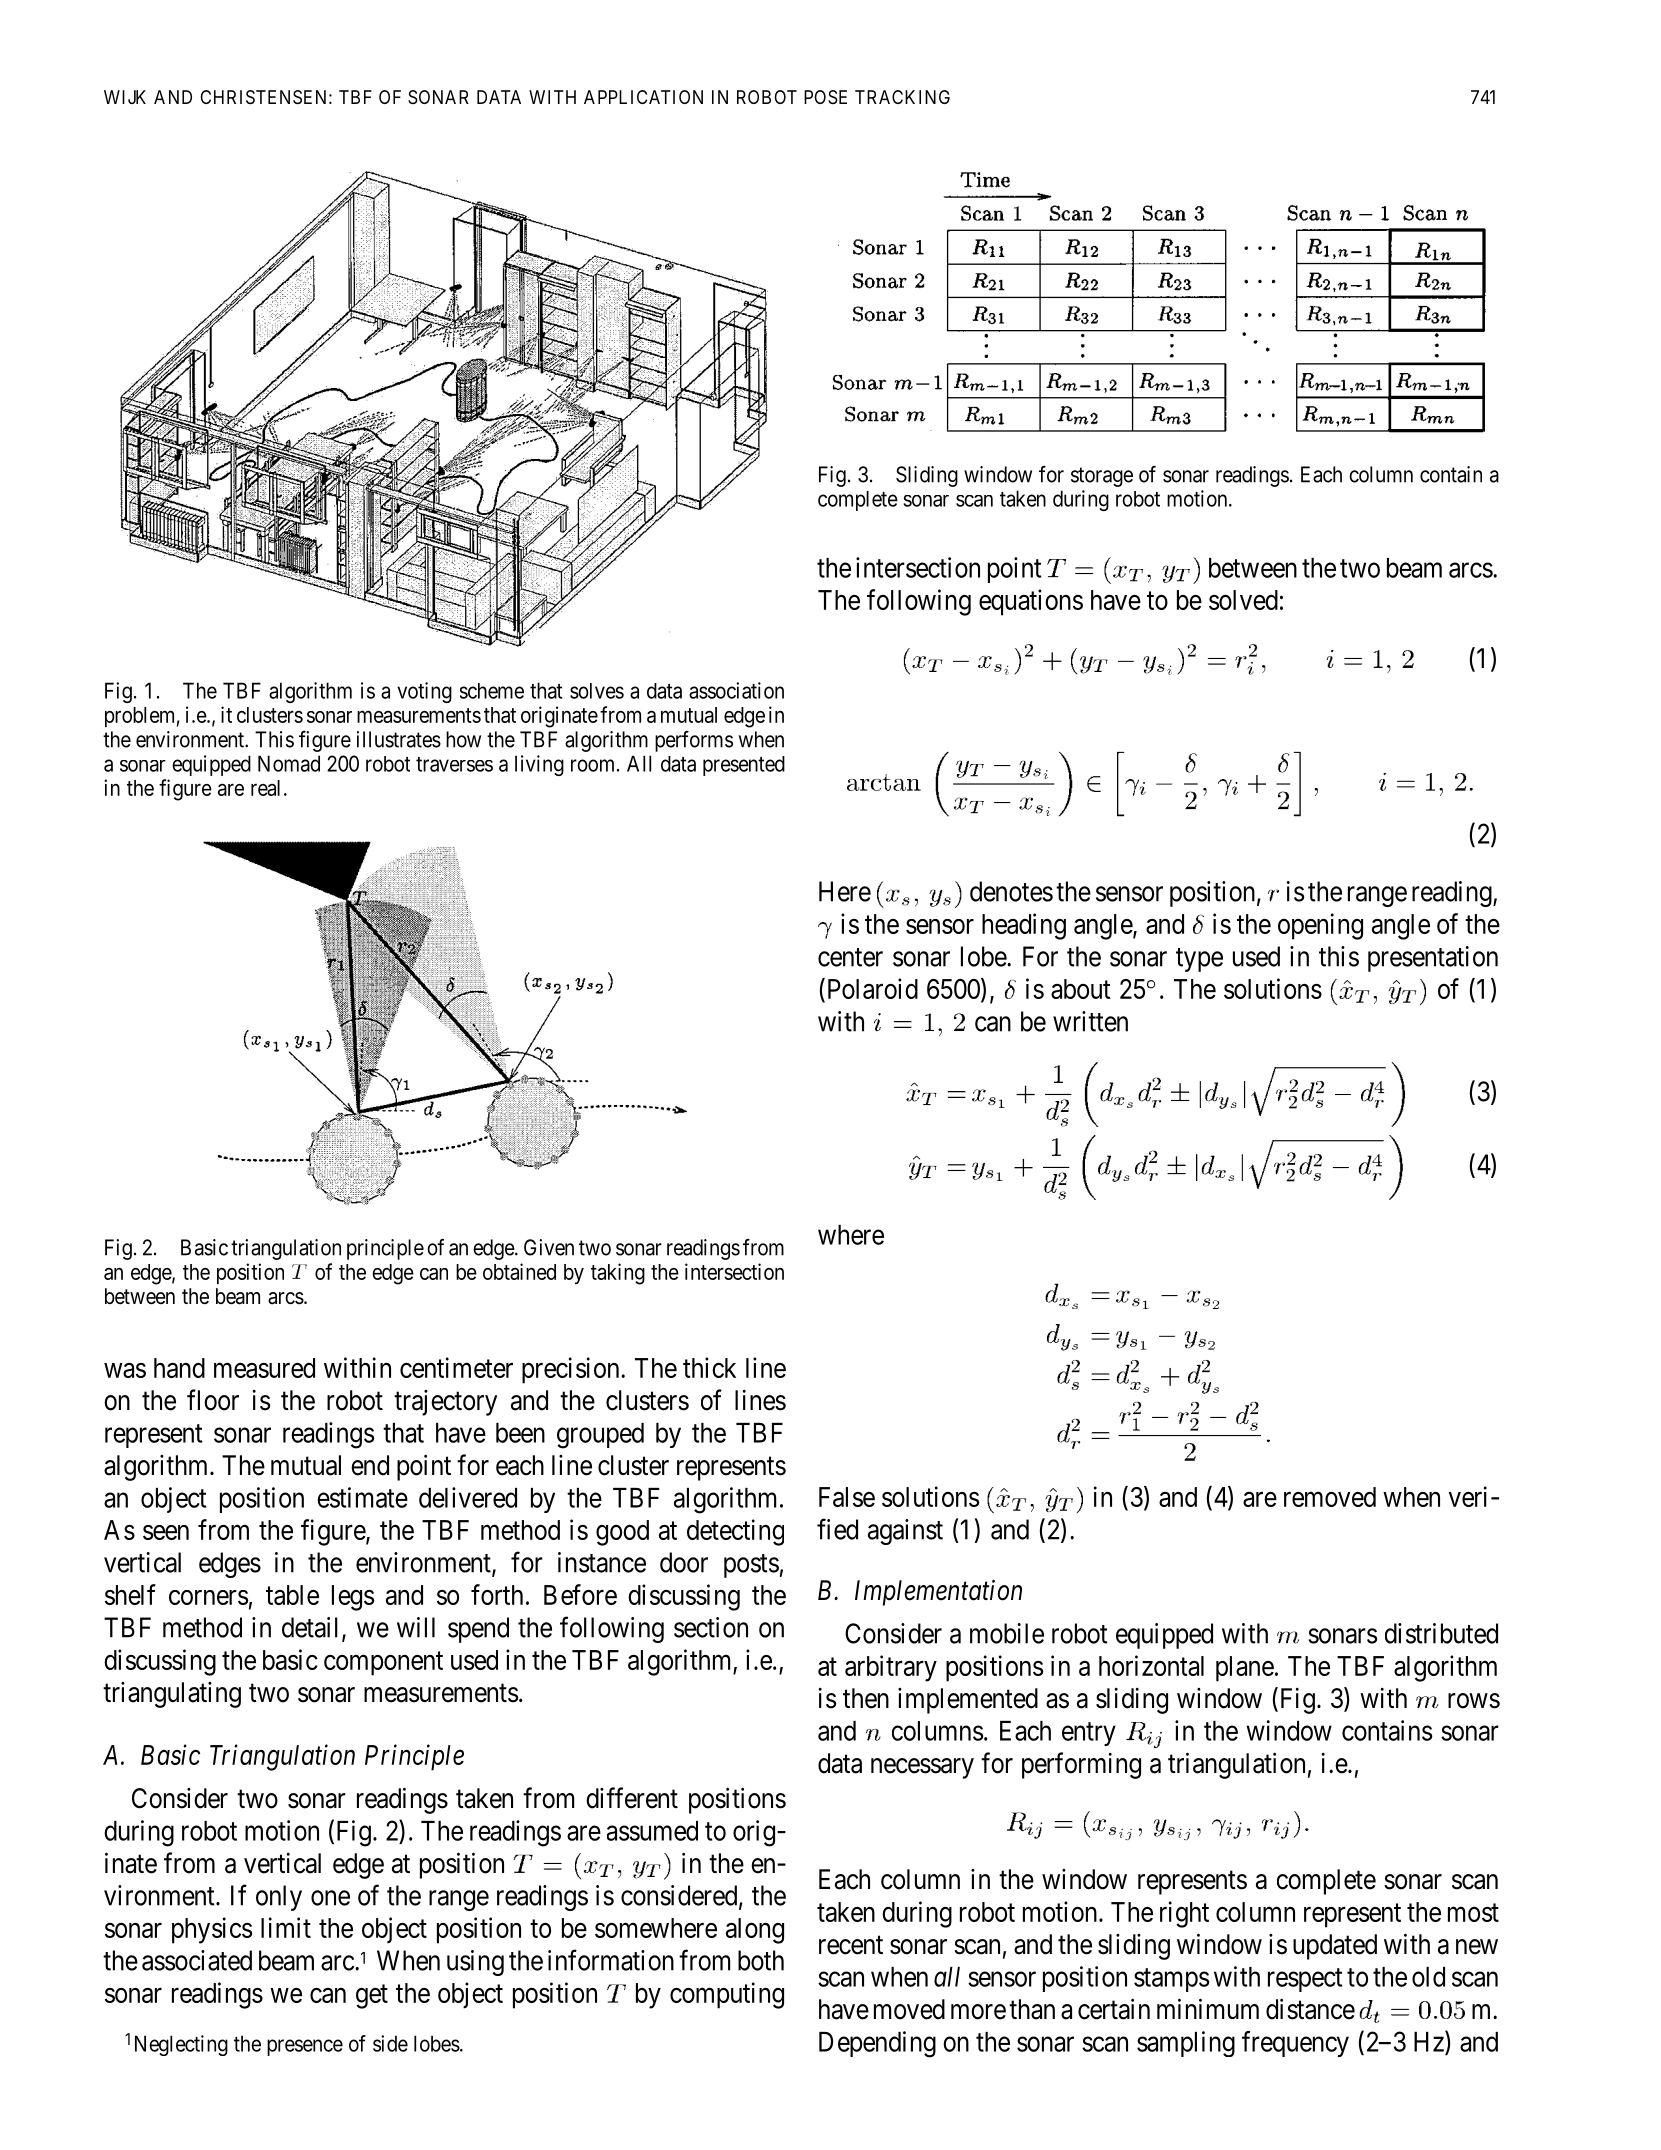  What do you see at coordinates (305, 2047) in the image?
I see `presence` at bounding box center [305, 2047].
